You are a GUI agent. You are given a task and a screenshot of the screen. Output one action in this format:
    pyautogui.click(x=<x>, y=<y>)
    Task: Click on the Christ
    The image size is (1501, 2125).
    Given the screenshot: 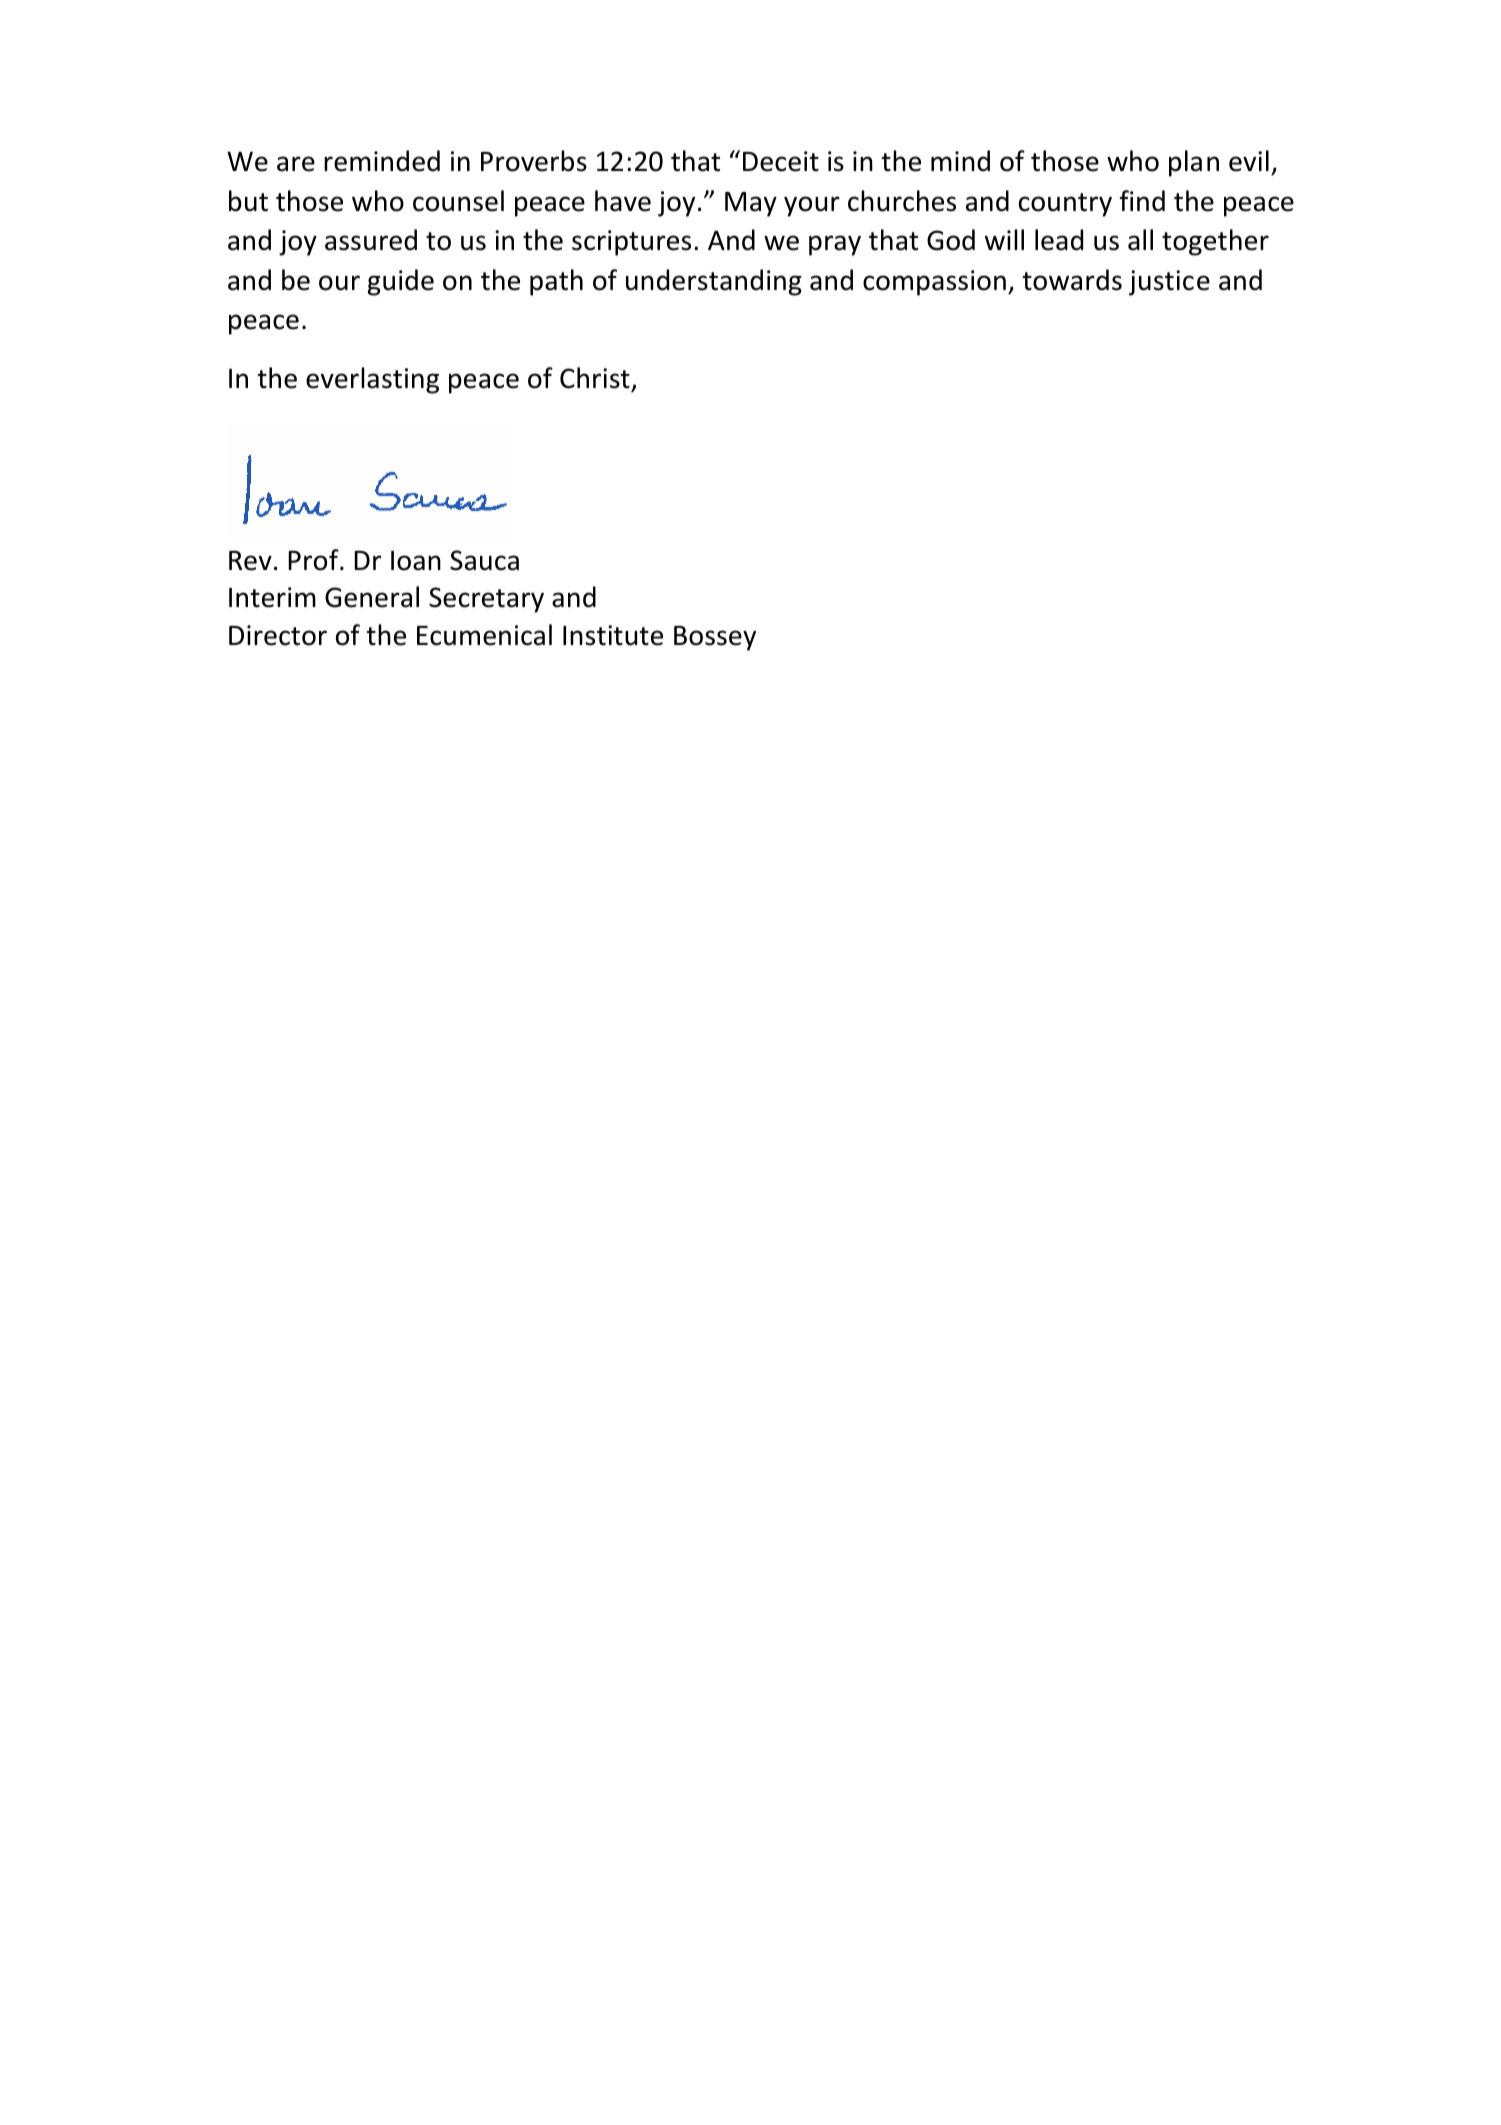 What is the action you would take?
    pyautogui.click(x=596, y=379)
